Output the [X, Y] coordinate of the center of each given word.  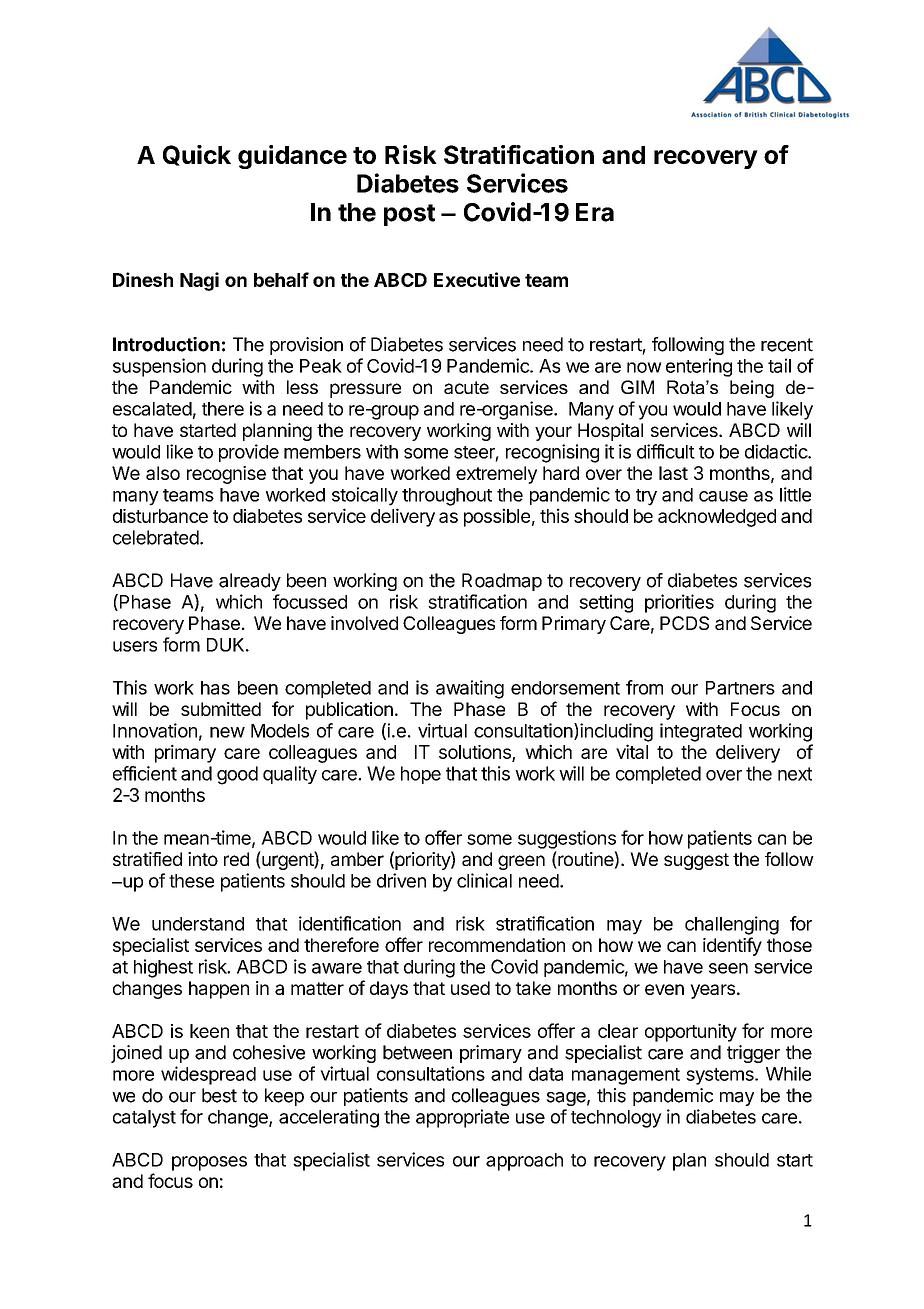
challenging [732, 925]
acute [466, 387]
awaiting [470, 689]
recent [787, 345]
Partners [740, 688]
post [409, 215]
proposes [209, 1163]
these [191, 881]
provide [249, 453]
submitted [221, 709]
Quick [197, 155]
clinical [484, 880]
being [752, 389]
